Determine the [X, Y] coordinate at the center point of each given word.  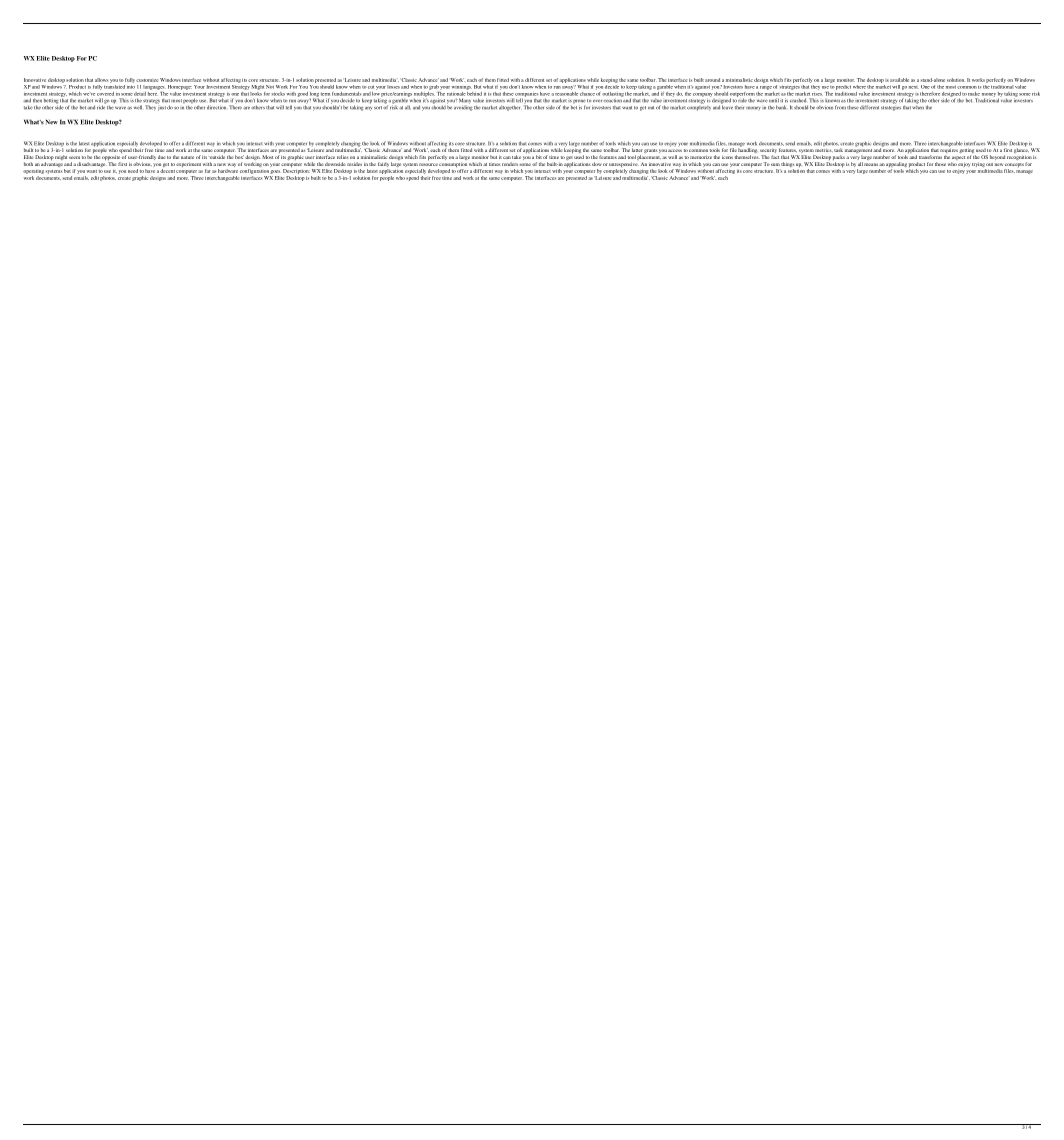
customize [147, 80]
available [899, 80]
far [207, 171]
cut [371, 87]
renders [510, 164]
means [871, 164]
